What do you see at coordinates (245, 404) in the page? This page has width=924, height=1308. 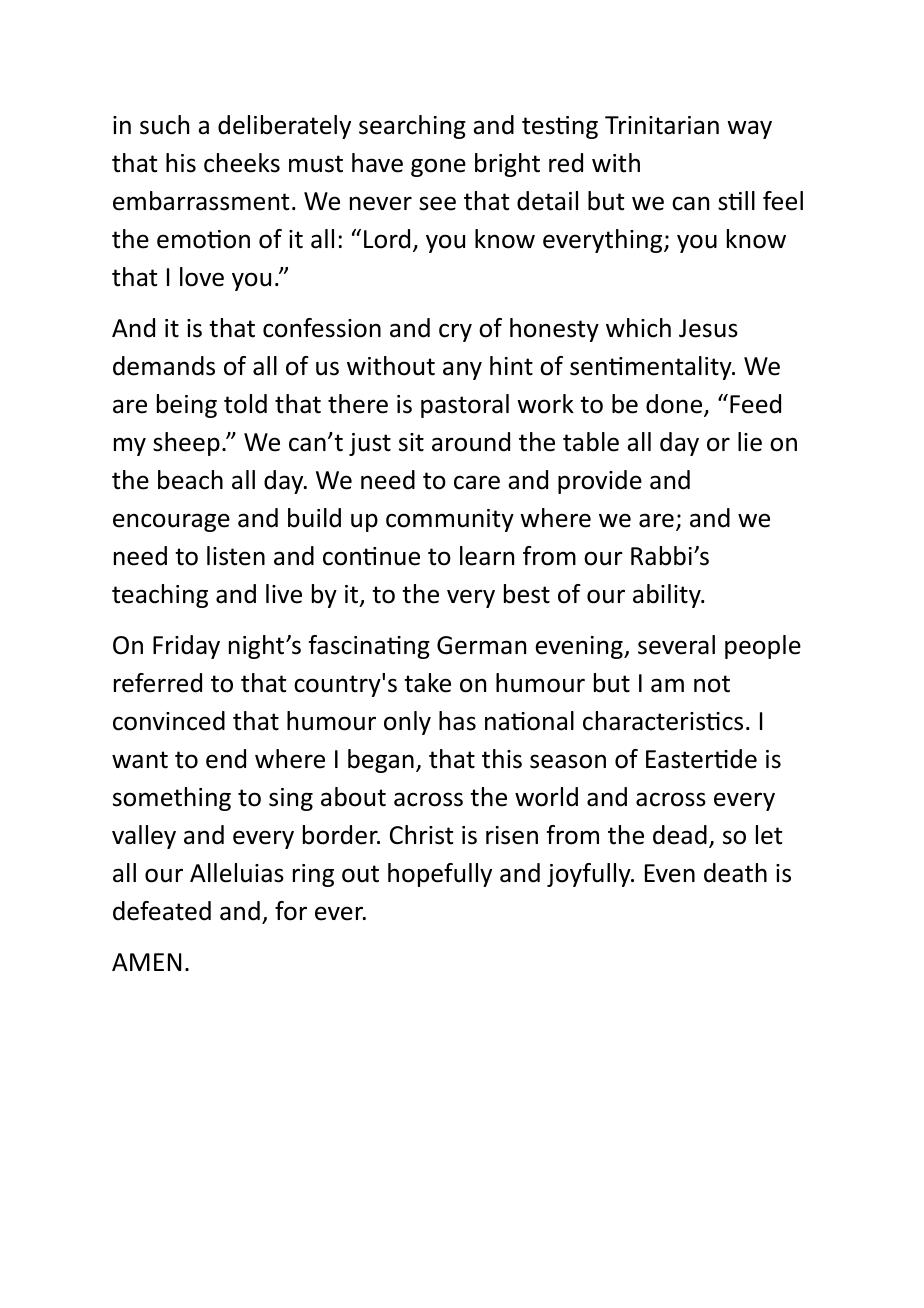 I see `told` at bounding box center [245, 404].
